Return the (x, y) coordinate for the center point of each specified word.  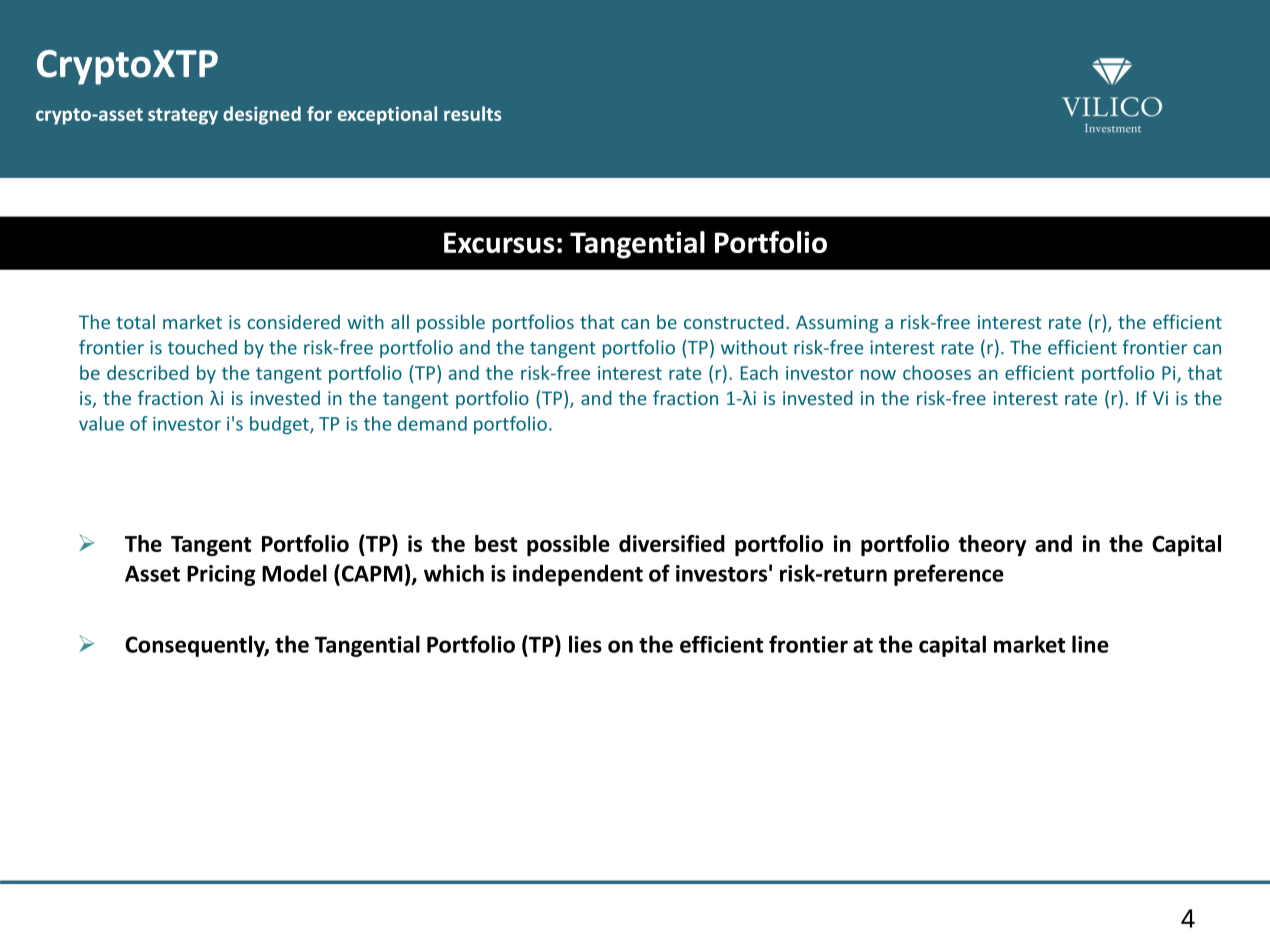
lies (585, 644)
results (472, 113)
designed (262, 115)
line (1090, 644)
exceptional (387, 115)
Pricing (221, 575)
